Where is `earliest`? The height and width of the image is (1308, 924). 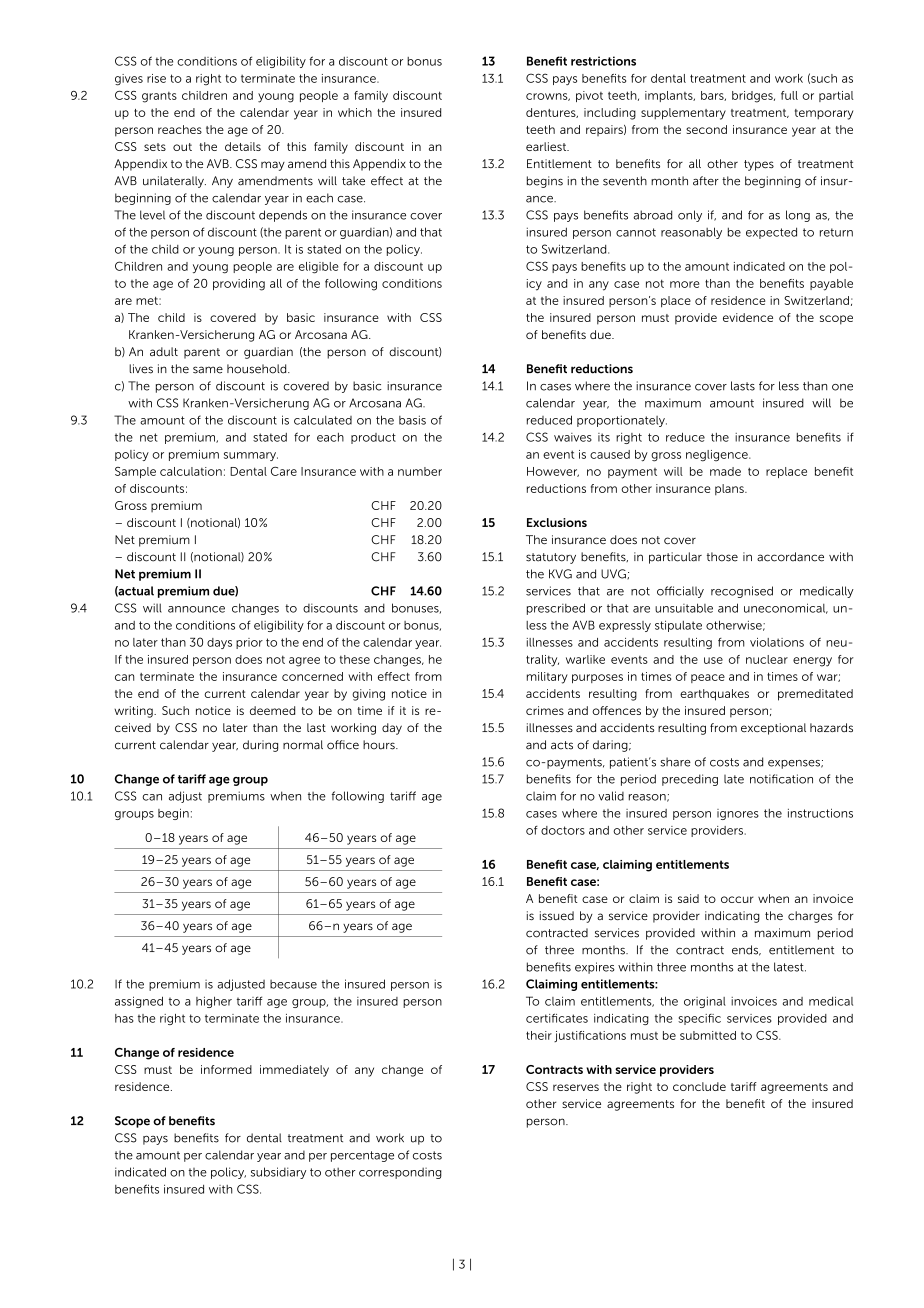 earliest is located at coordinates (547, 146).
